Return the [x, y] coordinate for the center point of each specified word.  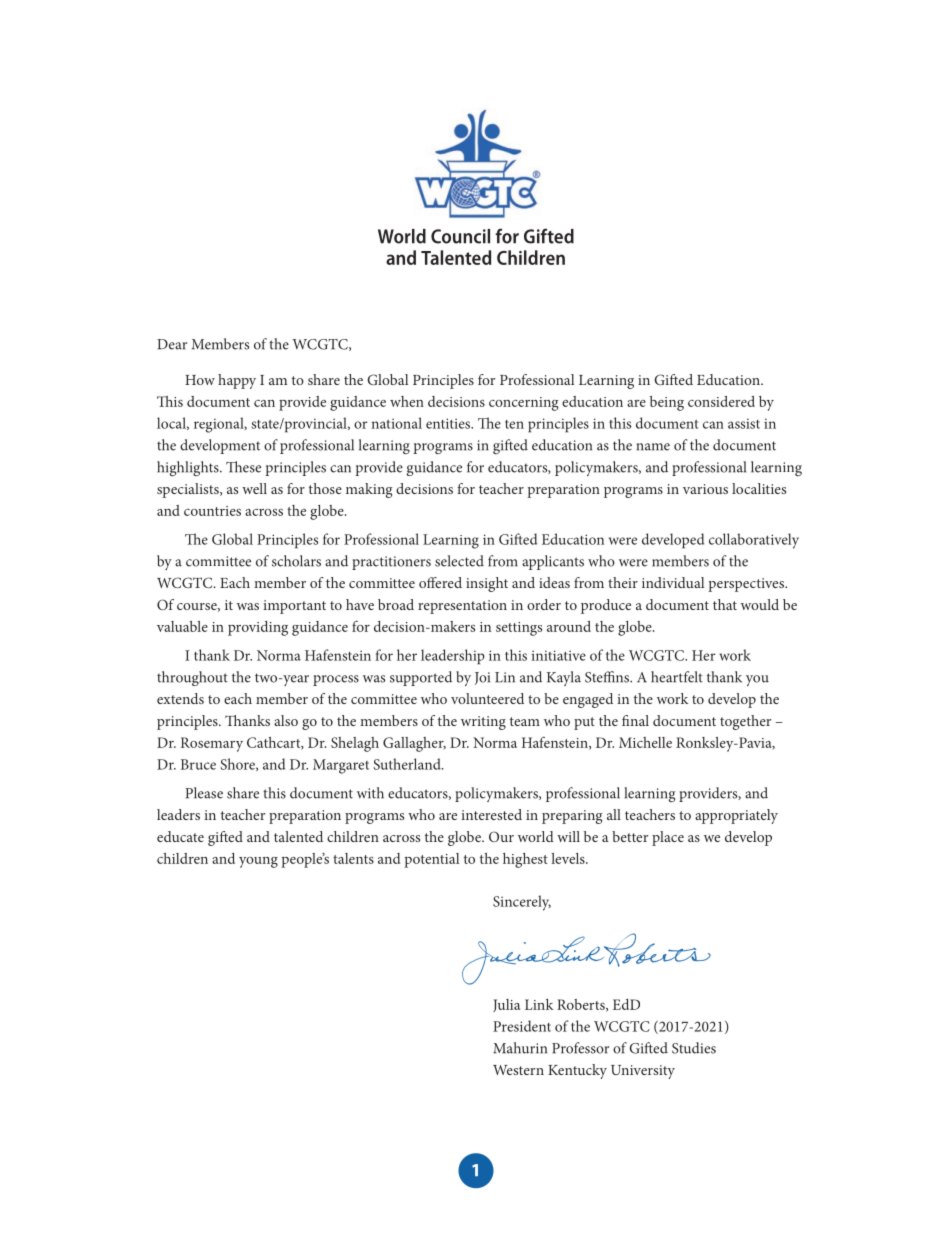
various [705, 489]
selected [459, 561]
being [667, 403]
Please [204, 793]
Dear [172, 344]
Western [518, 1070]
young [258, 862]
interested [491, 814]
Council [460, 236]
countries [212, 511]
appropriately [736, 816]
